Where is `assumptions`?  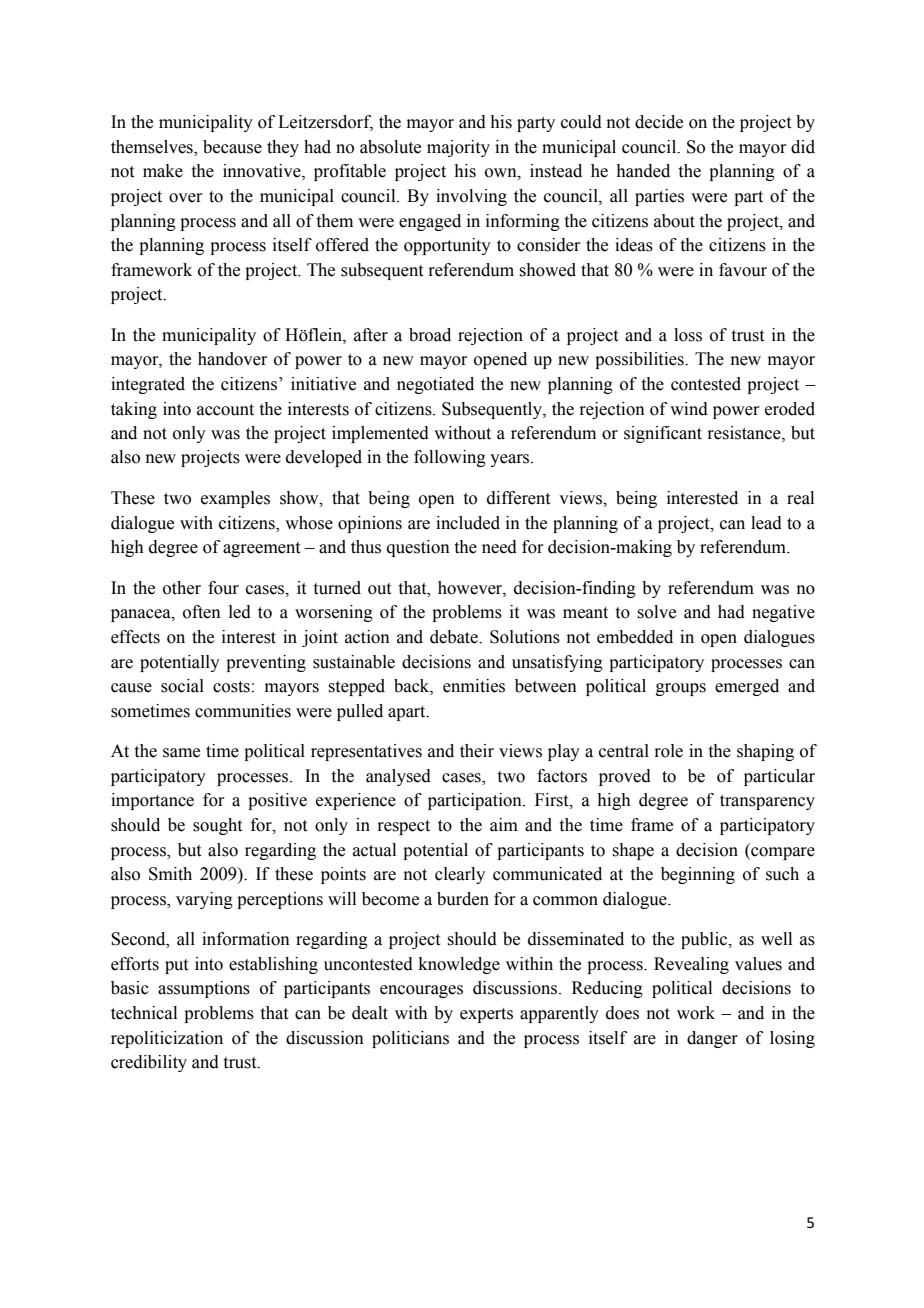
assumptions is located at coordinates (204, 989).
